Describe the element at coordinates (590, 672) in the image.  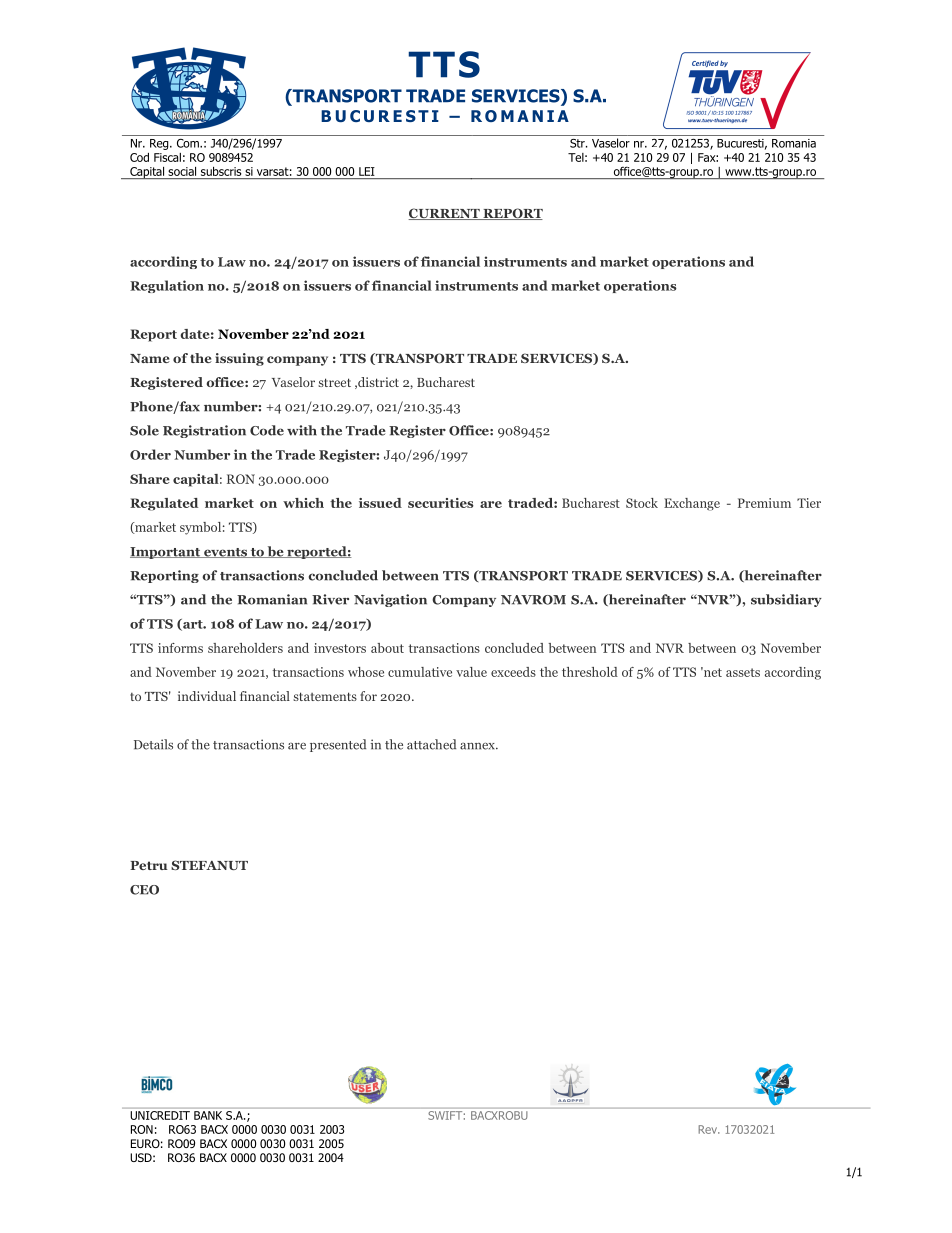
I see `threshold` at that location.
